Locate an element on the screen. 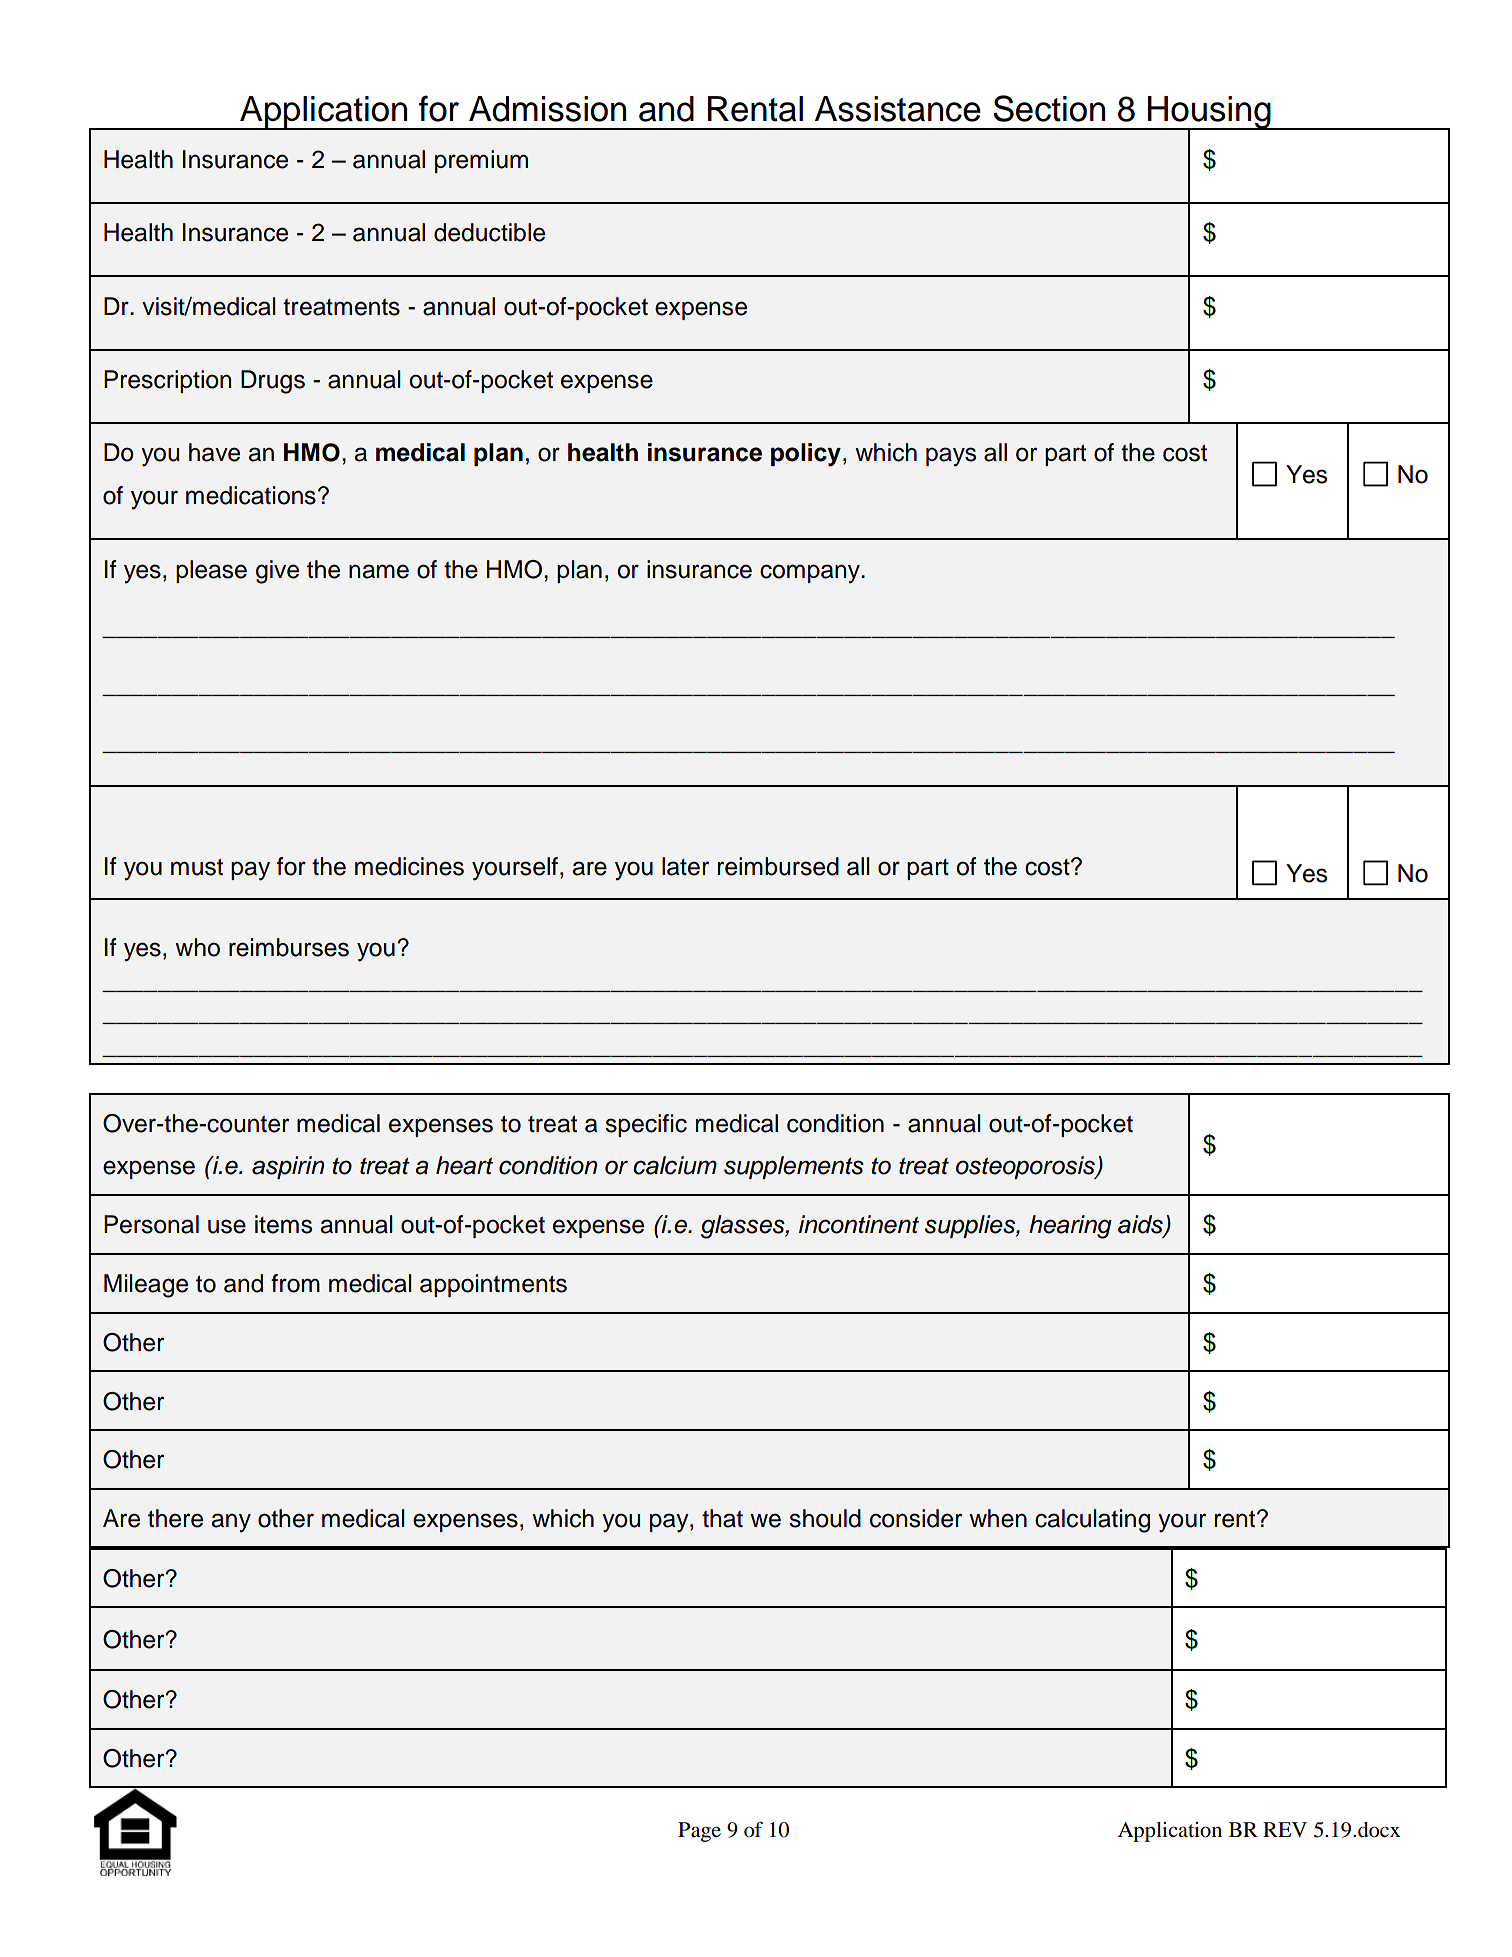  osteoporosis is located at coordinates (1026, 1167).
